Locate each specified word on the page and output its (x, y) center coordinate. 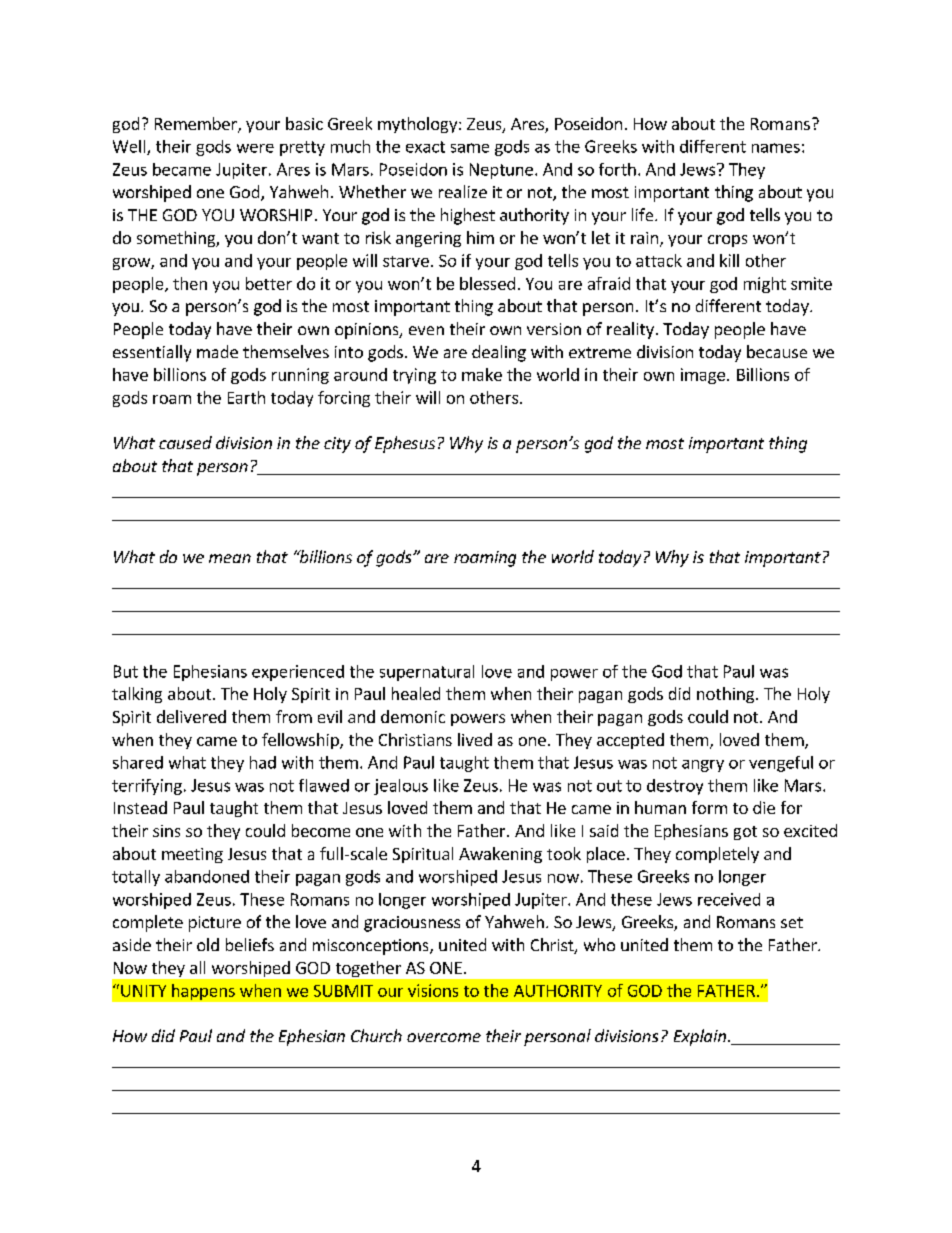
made (217, 351)
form (709, 807)
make (482, 374)
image (703, 376)
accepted (630, 741)
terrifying (147, 787)
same (470, 148)
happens (203, 992)
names (776, 148)
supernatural (427, 673)
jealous (401, 787)
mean (230, 558)
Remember (197, 125)
